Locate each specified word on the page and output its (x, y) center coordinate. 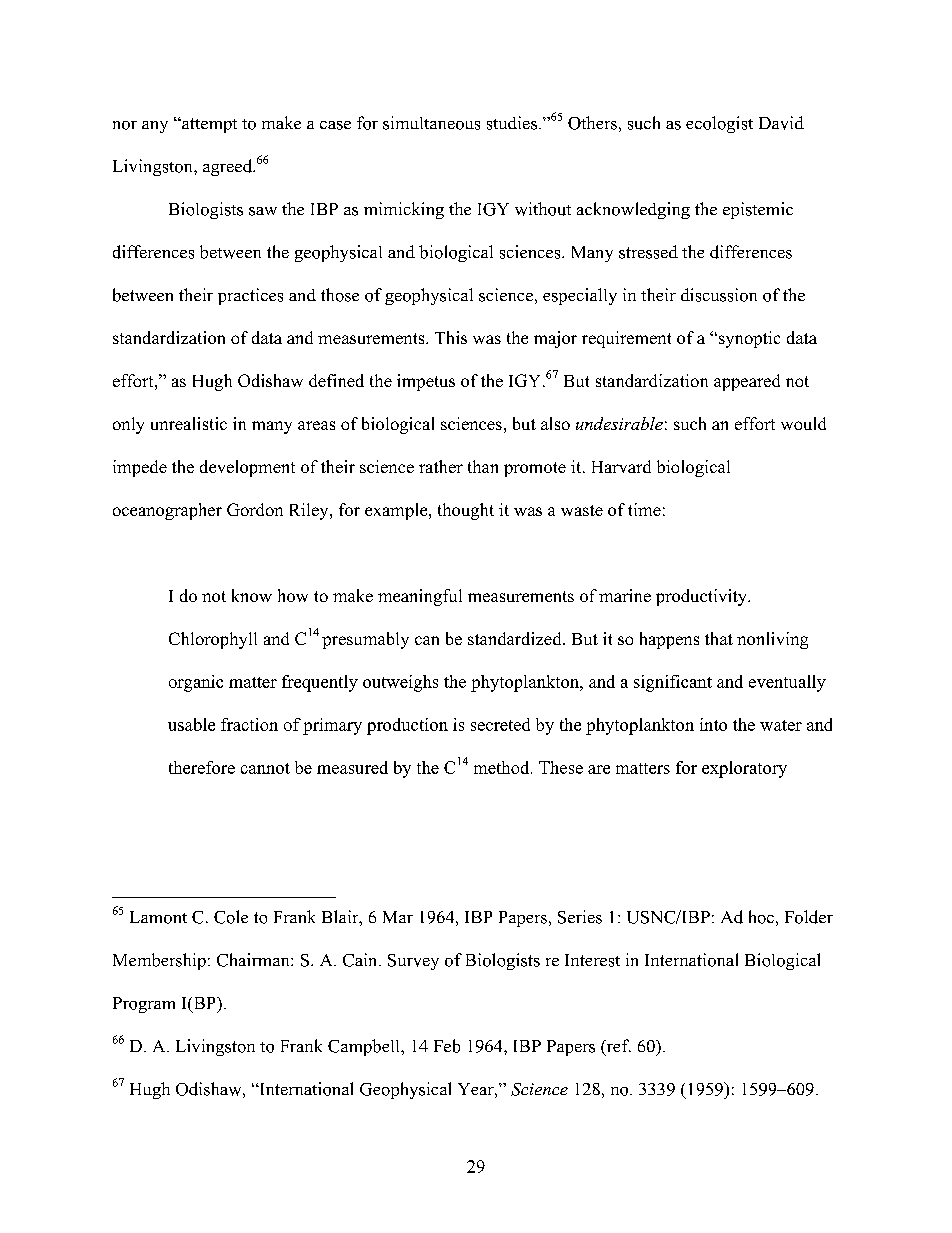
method (503, 767)
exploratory (744, 769)
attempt (208, 125)
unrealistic (189, 423)
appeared (747, 382)
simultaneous (431, 123)
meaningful (420, 597)
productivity (702, 597)
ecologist (719, 124)
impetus (426, 382)
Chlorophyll (213, 640)
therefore (202, 767)
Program (144, 1005)
